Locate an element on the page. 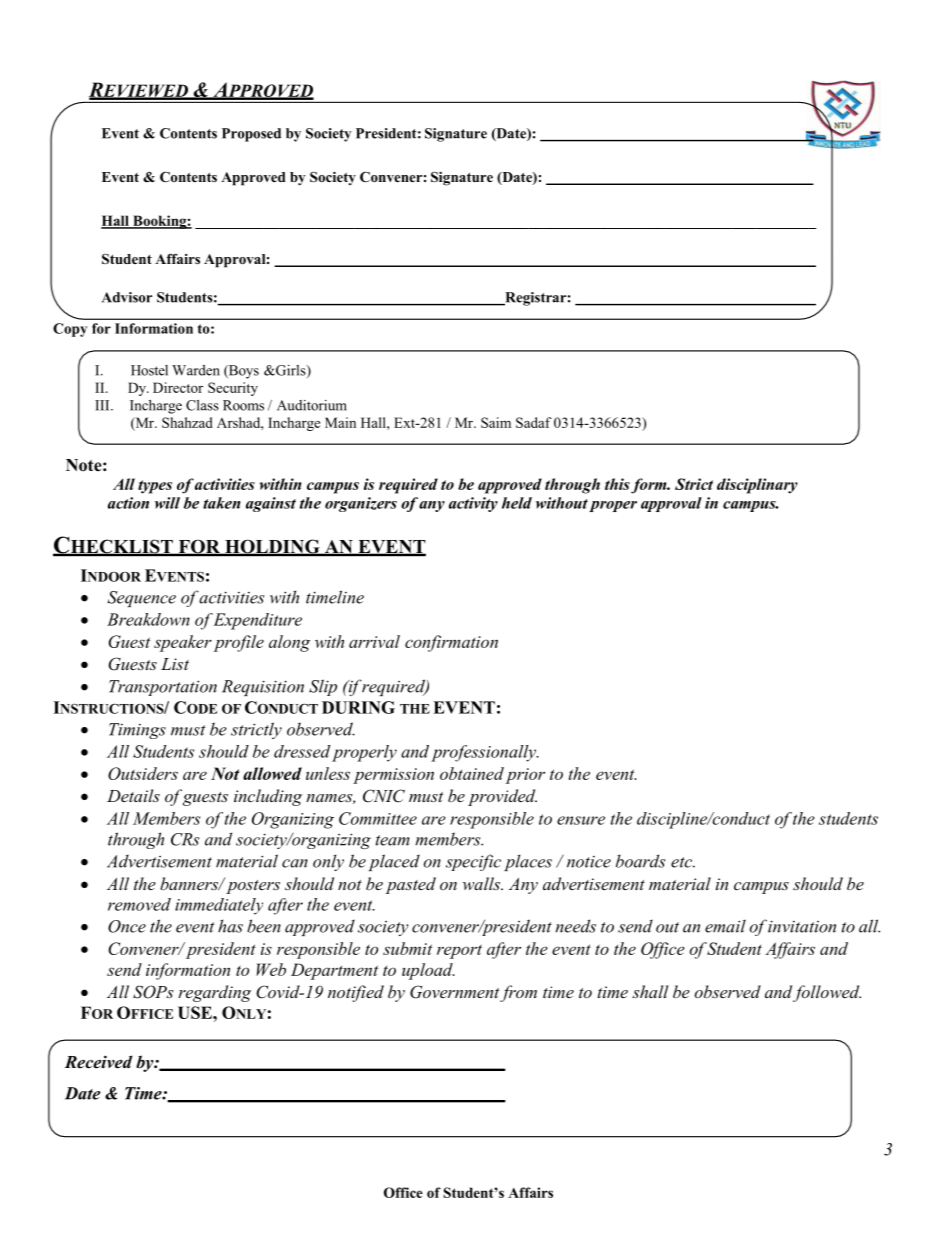 This page has width=952, height=1233. this is located at coordinates (618, 485).
